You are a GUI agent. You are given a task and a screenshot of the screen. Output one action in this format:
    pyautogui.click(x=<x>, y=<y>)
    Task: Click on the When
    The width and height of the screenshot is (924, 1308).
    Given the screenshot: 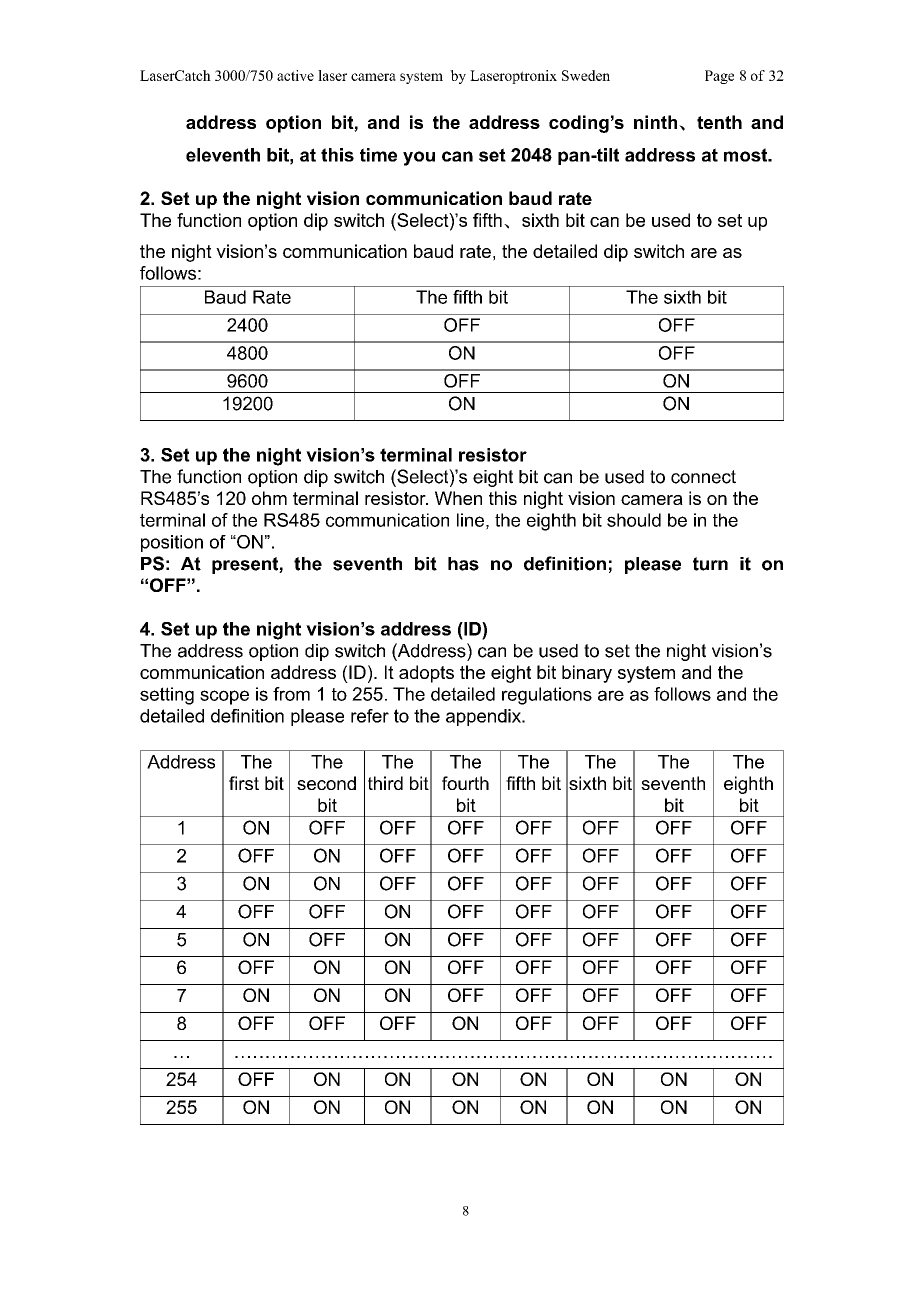 What is the action you would take?
    pyautogui.click(x=458, y=498)
